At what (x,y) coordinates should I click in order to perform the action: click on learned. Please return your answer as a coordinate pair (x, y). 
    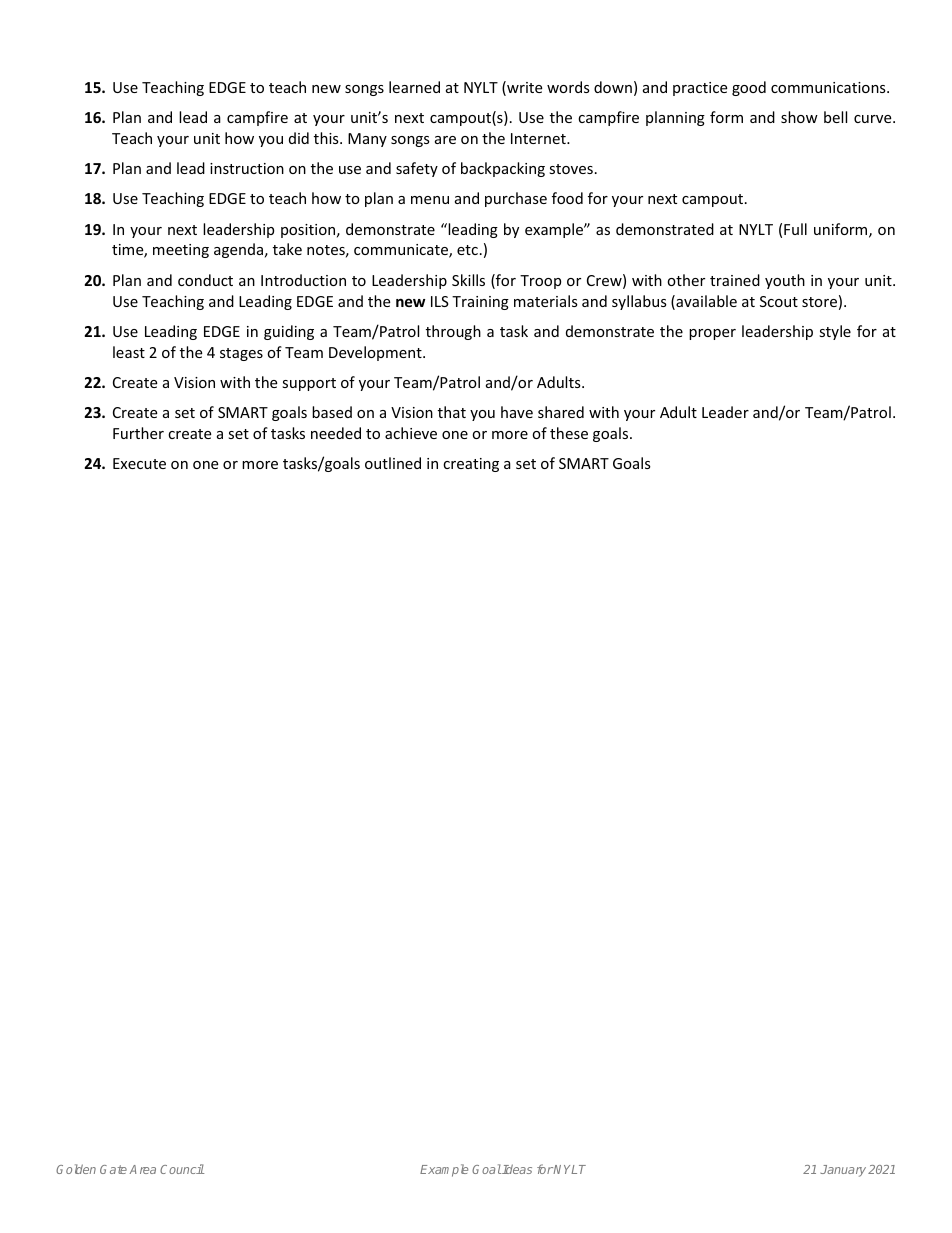
    Looking at the image, I should click on (414, 87).
